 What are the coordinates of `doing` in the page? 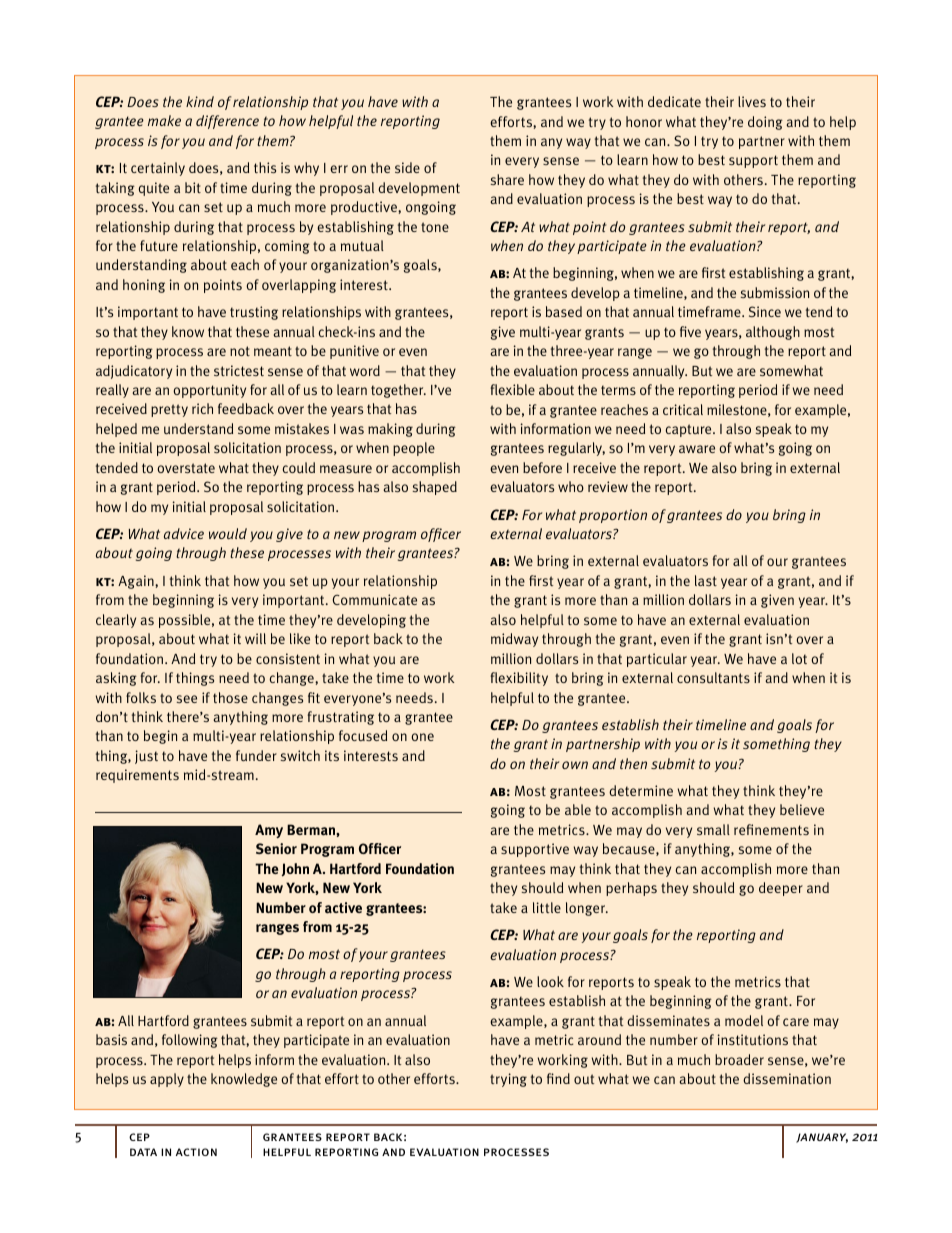 It's located at (765, 123).
